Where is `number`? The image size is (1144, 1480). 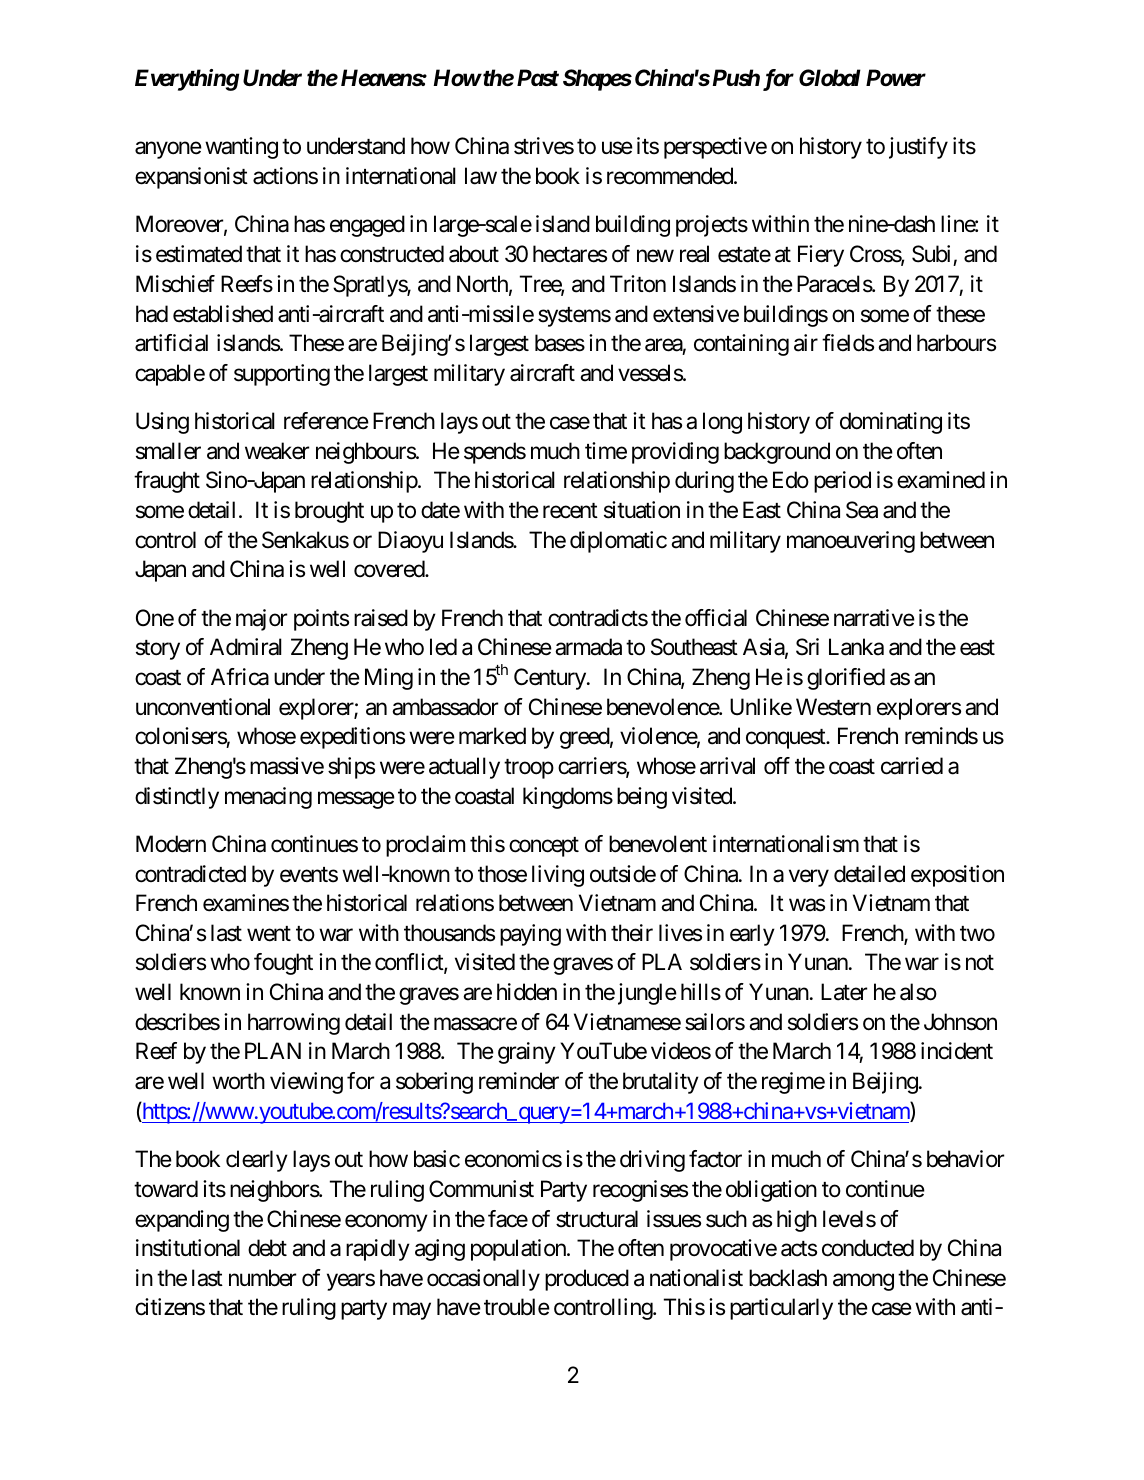
number is located at coordinates (262, 1278).
